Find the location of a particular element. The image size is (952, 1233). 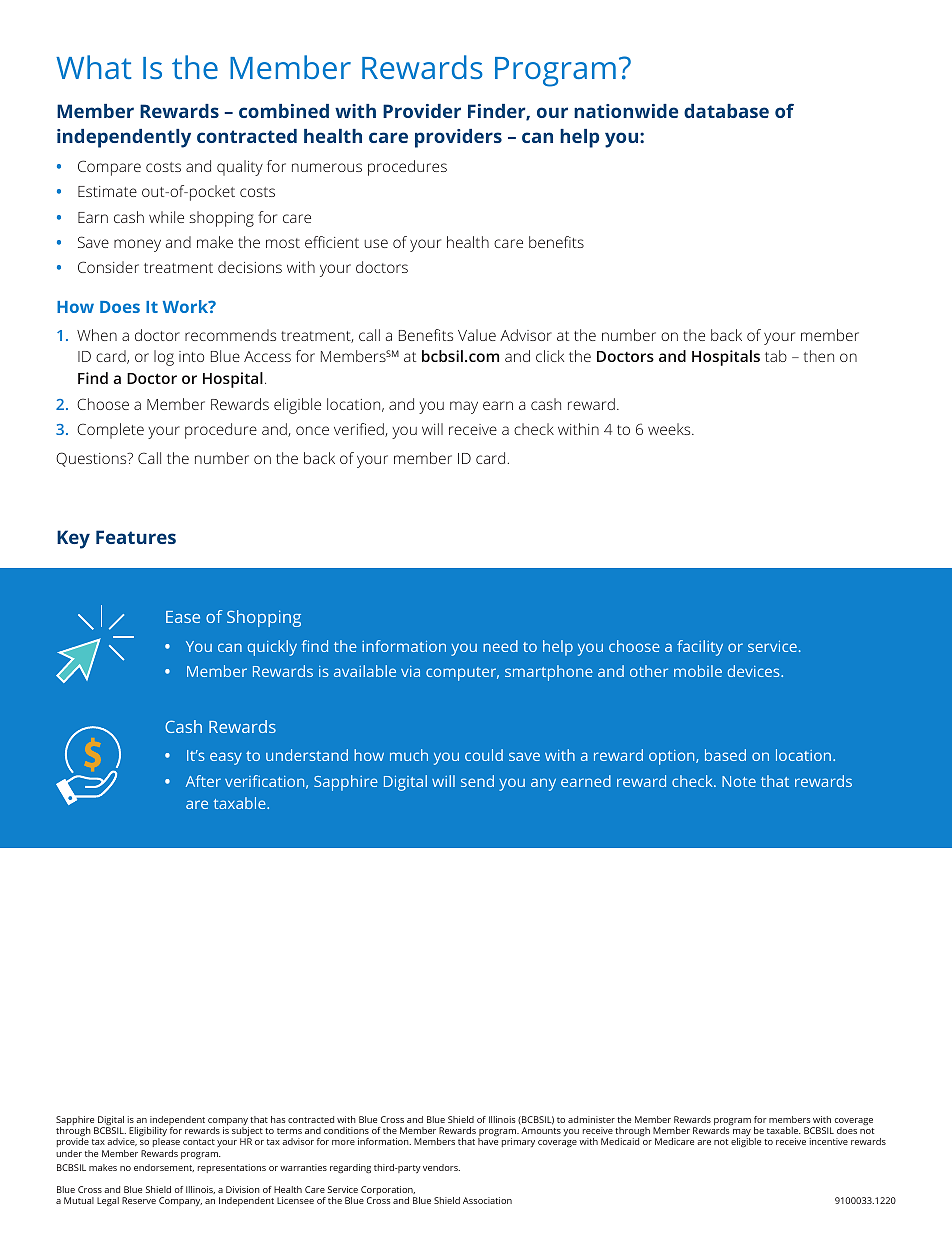

Complete is located at coordinates (110, 431).
